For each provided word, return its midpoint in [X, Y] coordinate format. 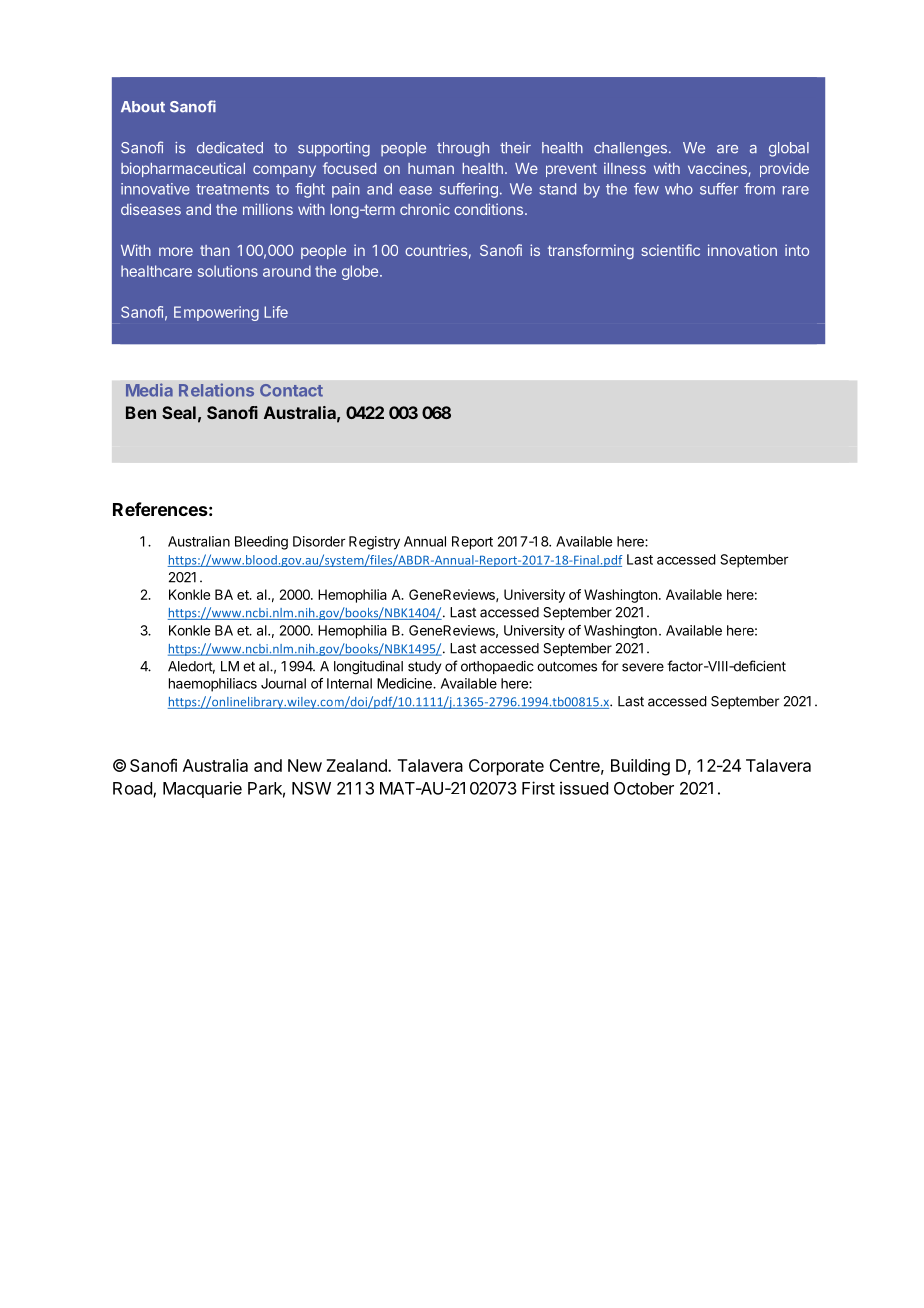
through [463, 149]
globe [361, 272]
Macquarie [202, 789]
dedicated [230, 148]
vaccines [718, 169]
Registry [374, 543]
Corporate [506, 767]
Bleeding [261, 543]
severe [643, 667]
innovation [742, 250]
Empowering [216, 313]
